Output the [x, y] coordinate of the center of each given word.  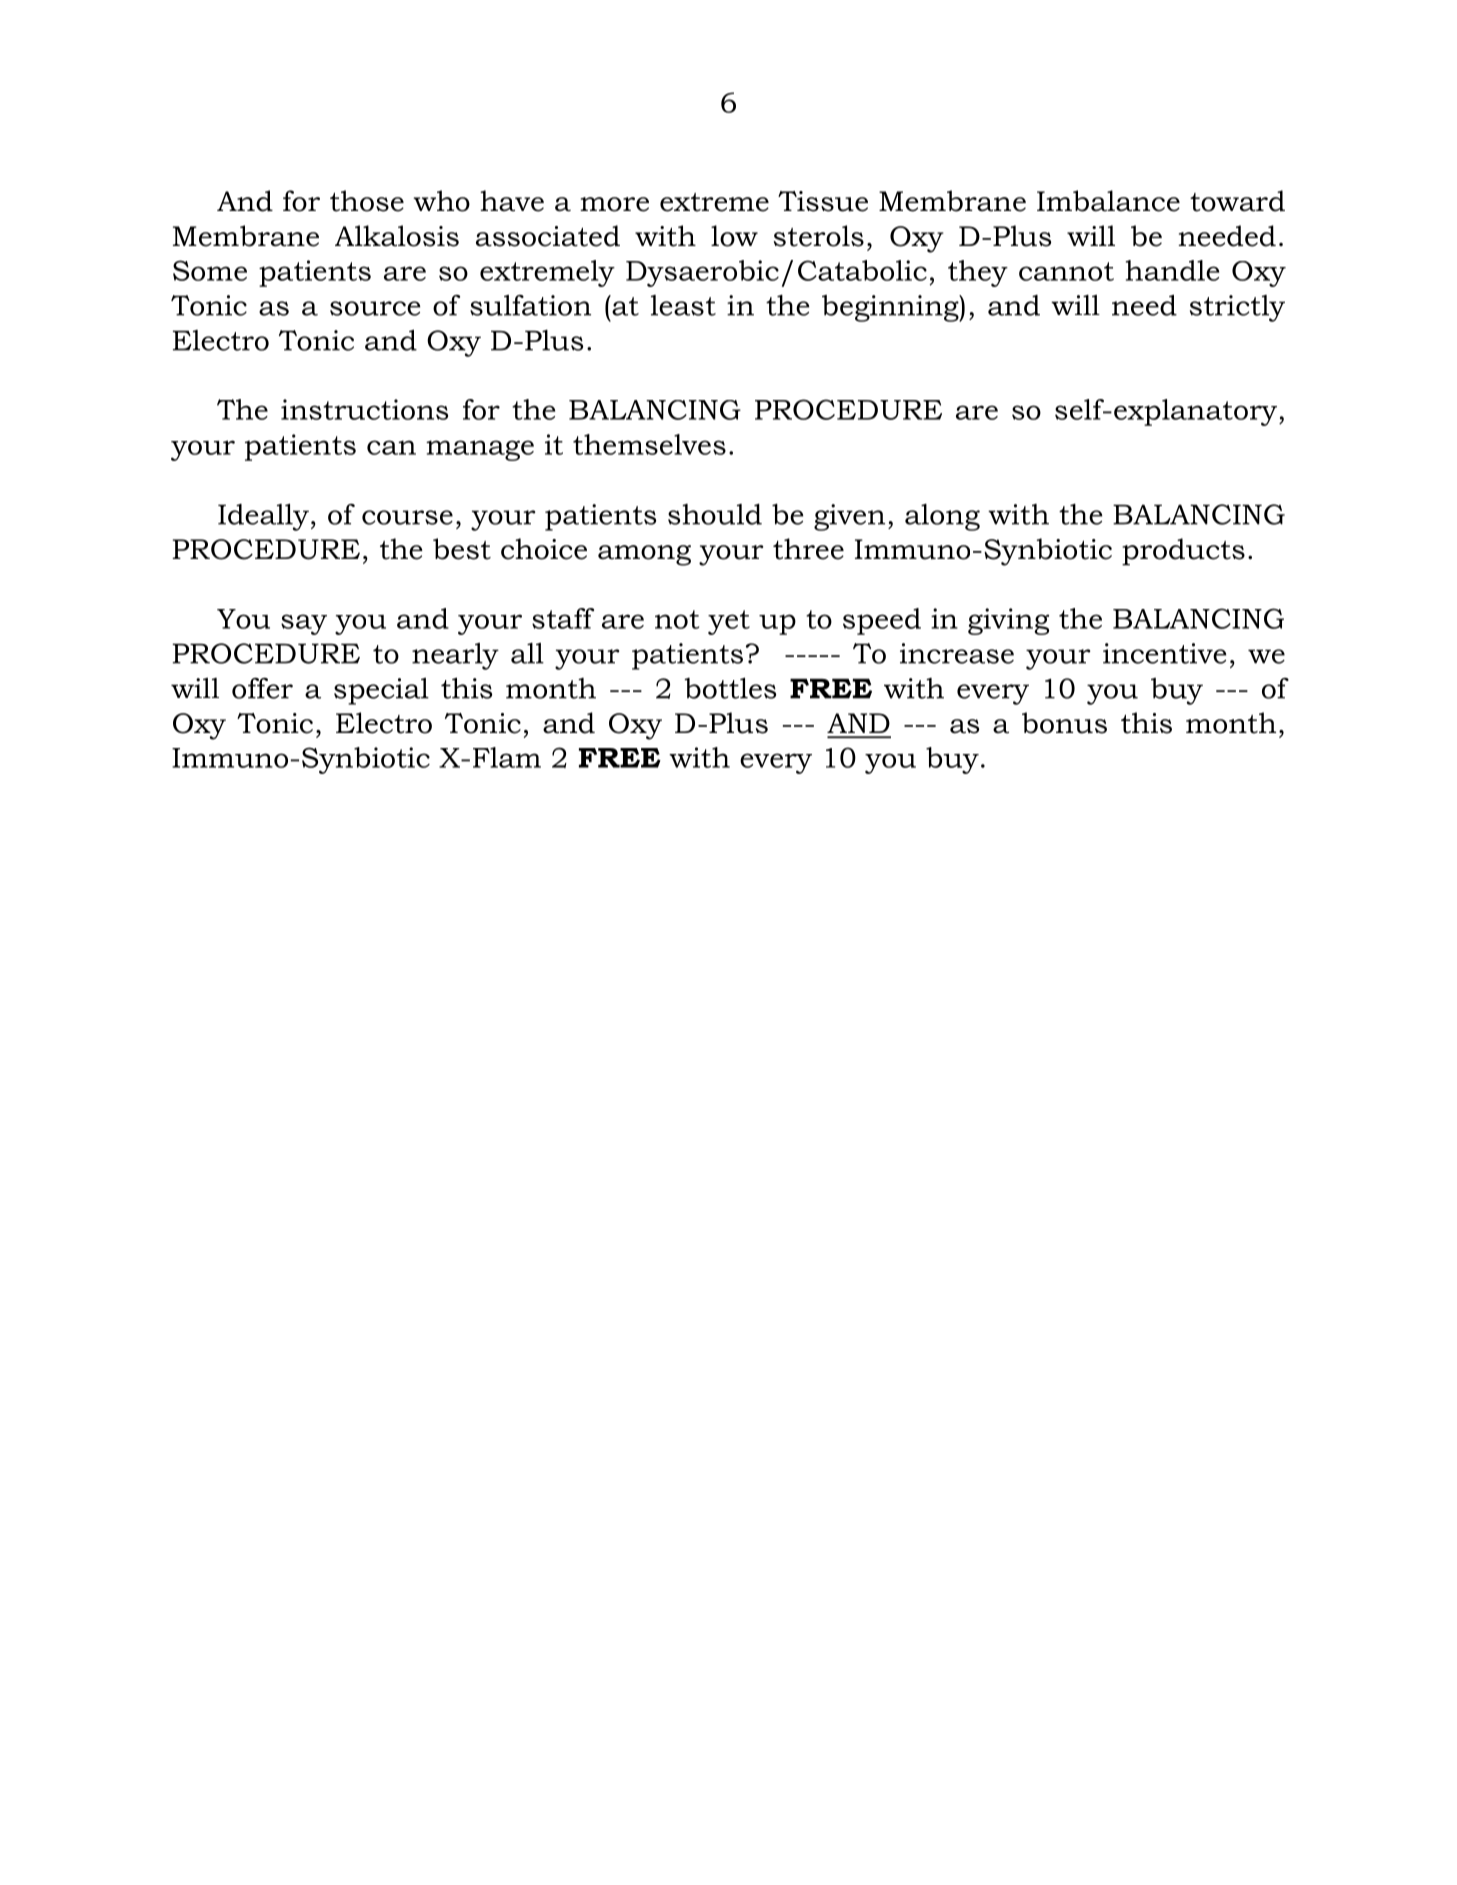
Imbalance [1108, 201]
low [734, 236]
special [381, 691]
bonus [1064, 723]
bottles [730, 688]
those [367, 201]
